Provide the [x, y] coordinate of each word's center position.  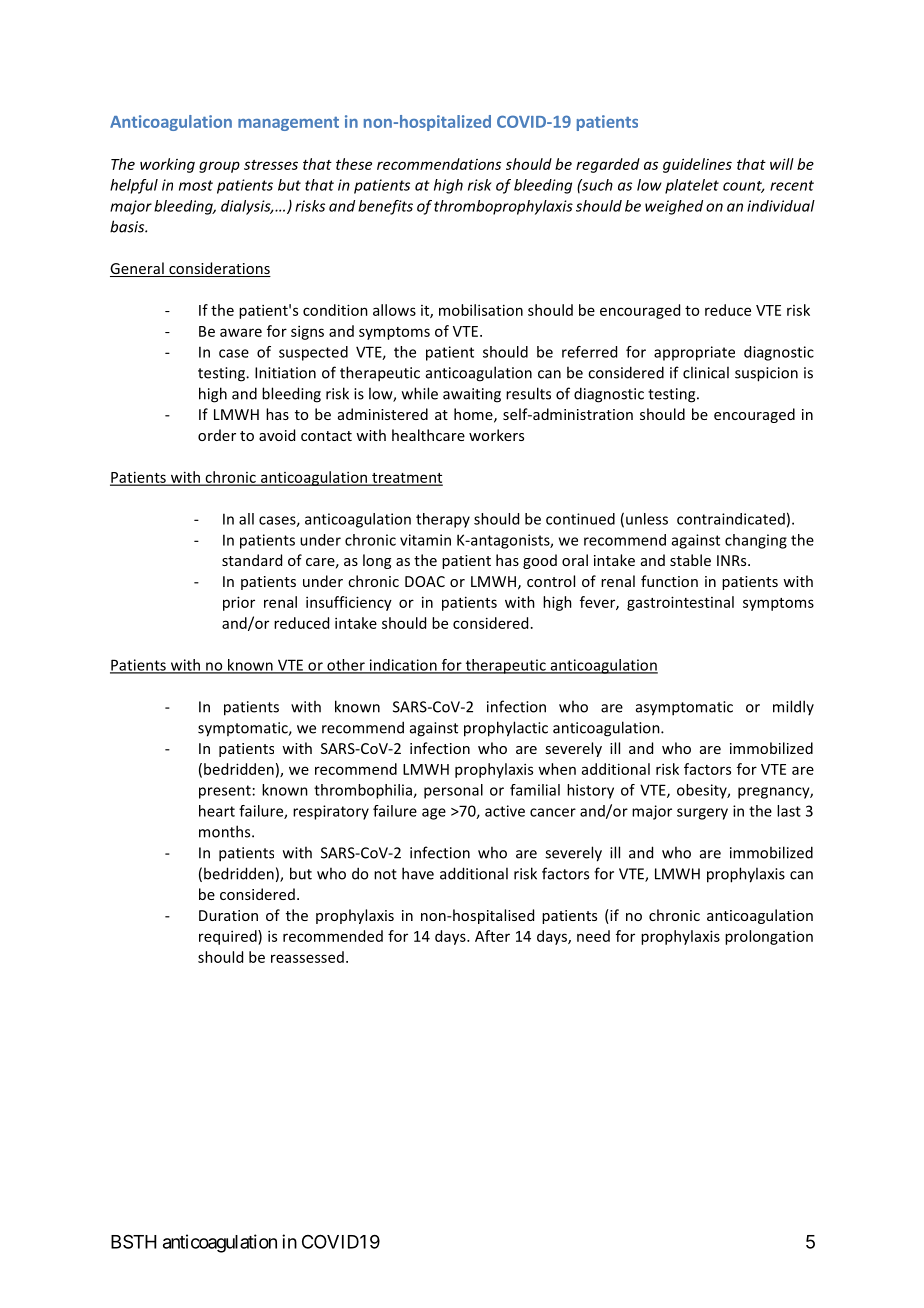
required [229, 937]
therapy [443, 520]
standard [252, 560]
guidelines [697, 165]
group [219, 167]
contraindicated [731, 519]
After [492, 936]
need [593, 936]
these [354, 164]
